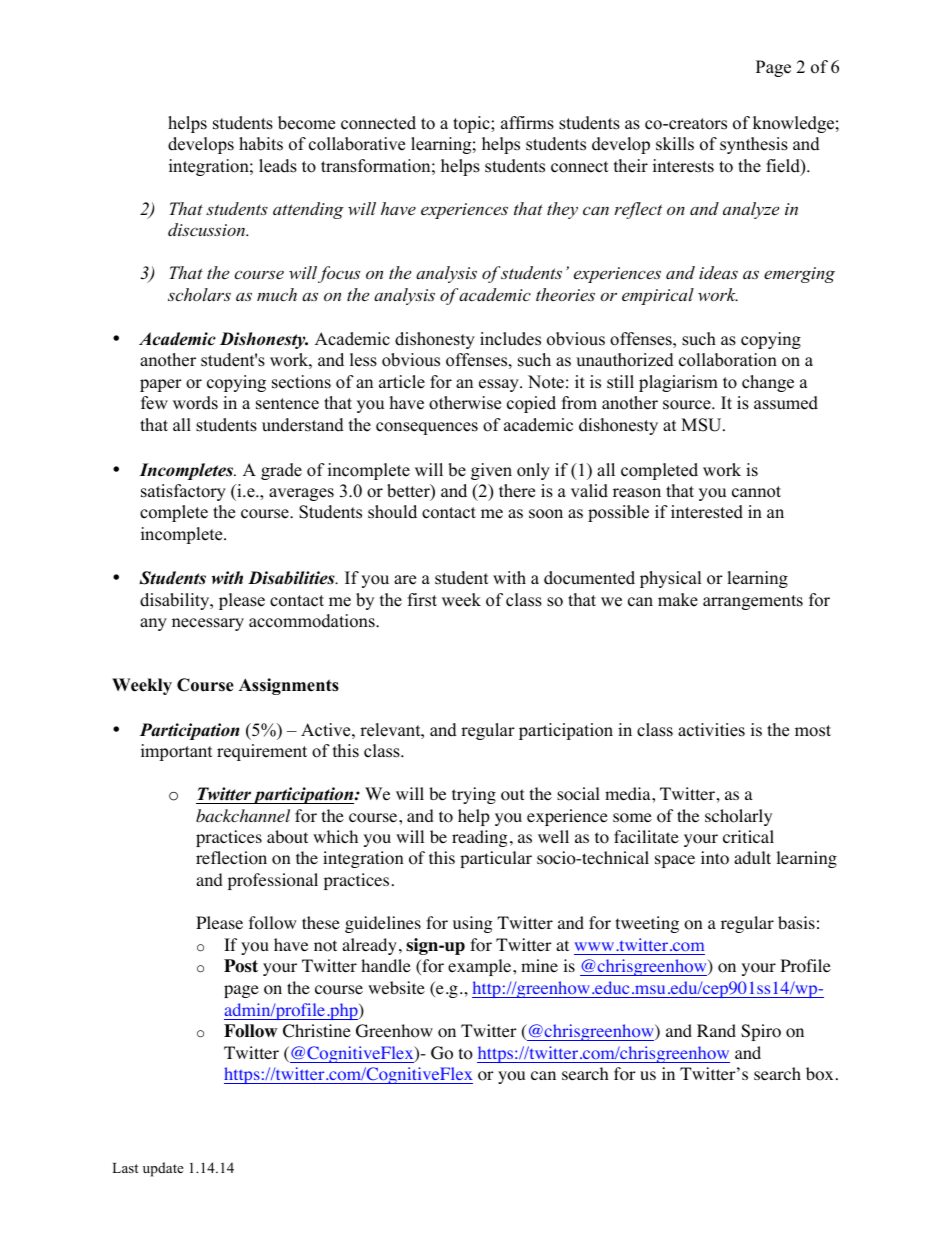  Describe the element at coordinates (472, 124) in the screenshot. I see `topic` at that location.
